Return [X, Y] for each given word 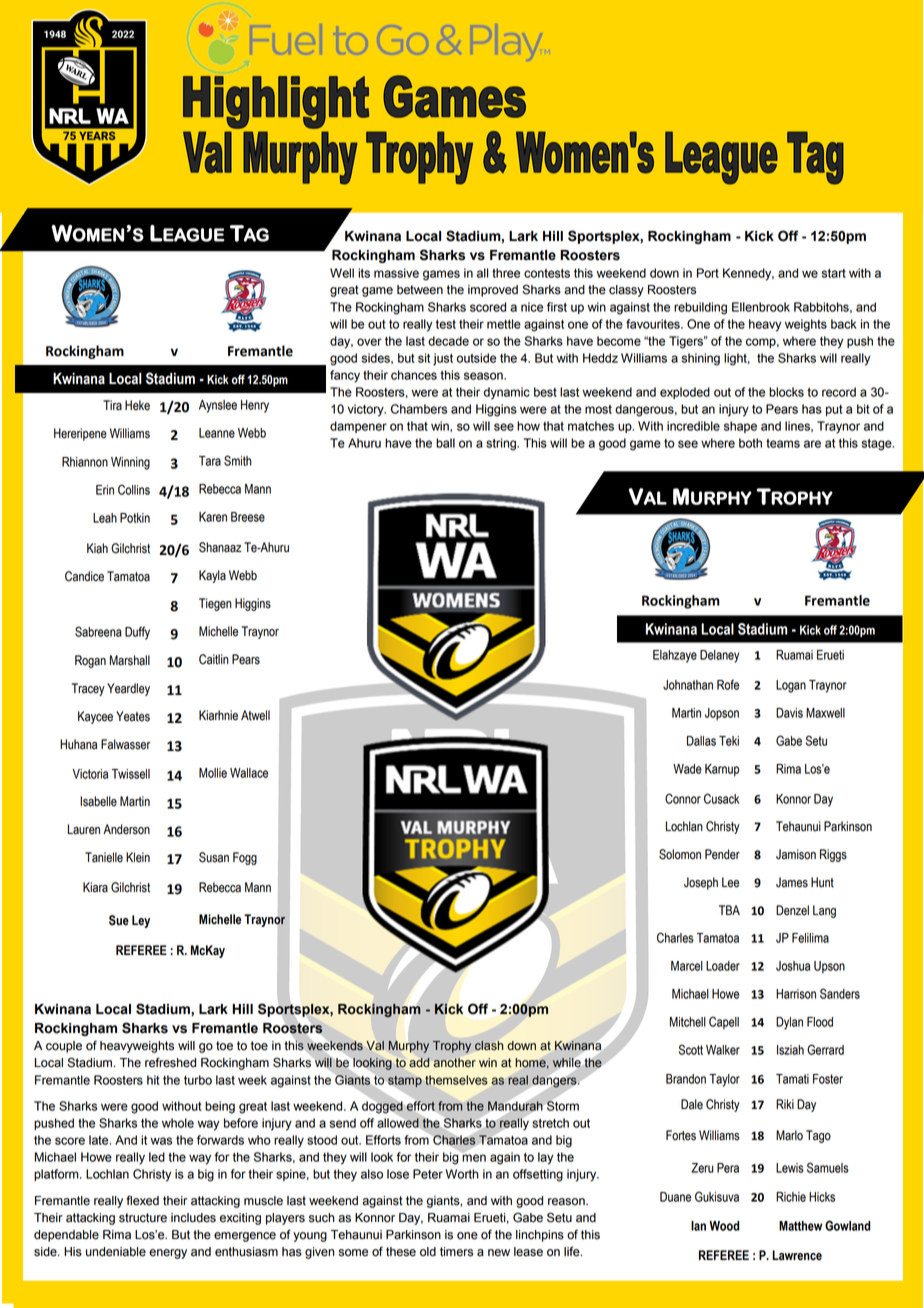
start [834, 273]
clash [489, 1046]
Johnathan [688, 685]
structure [143, 1218]
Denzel [792, 910]
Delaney [720, 656]
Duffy [137, 633]
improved [493, 291]
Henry [255, 406]
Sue [119, 920]
